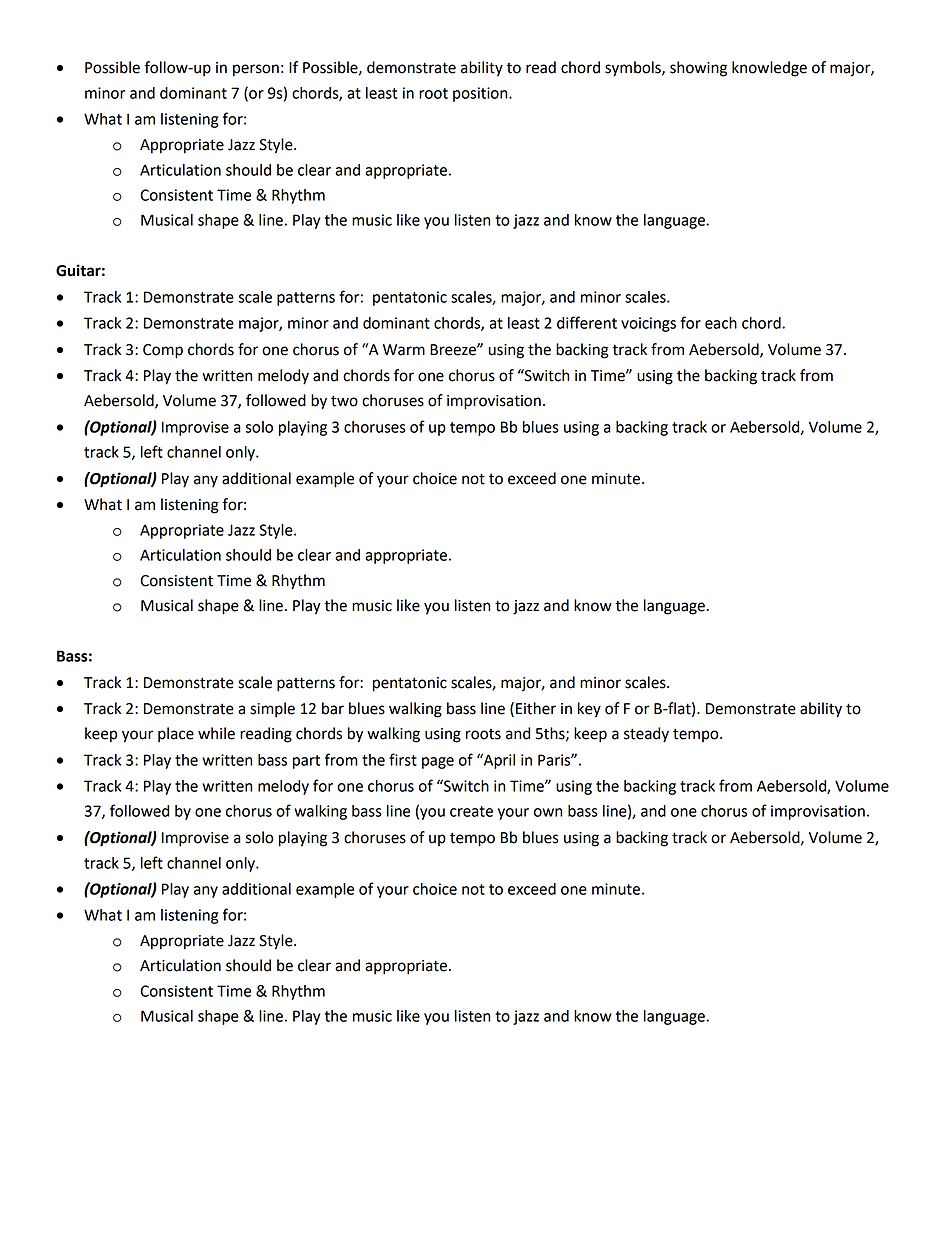 The image size is (952, 1233). Describe the element at coordinates (438, 763) in the screenshot. I see `page` at that location.
